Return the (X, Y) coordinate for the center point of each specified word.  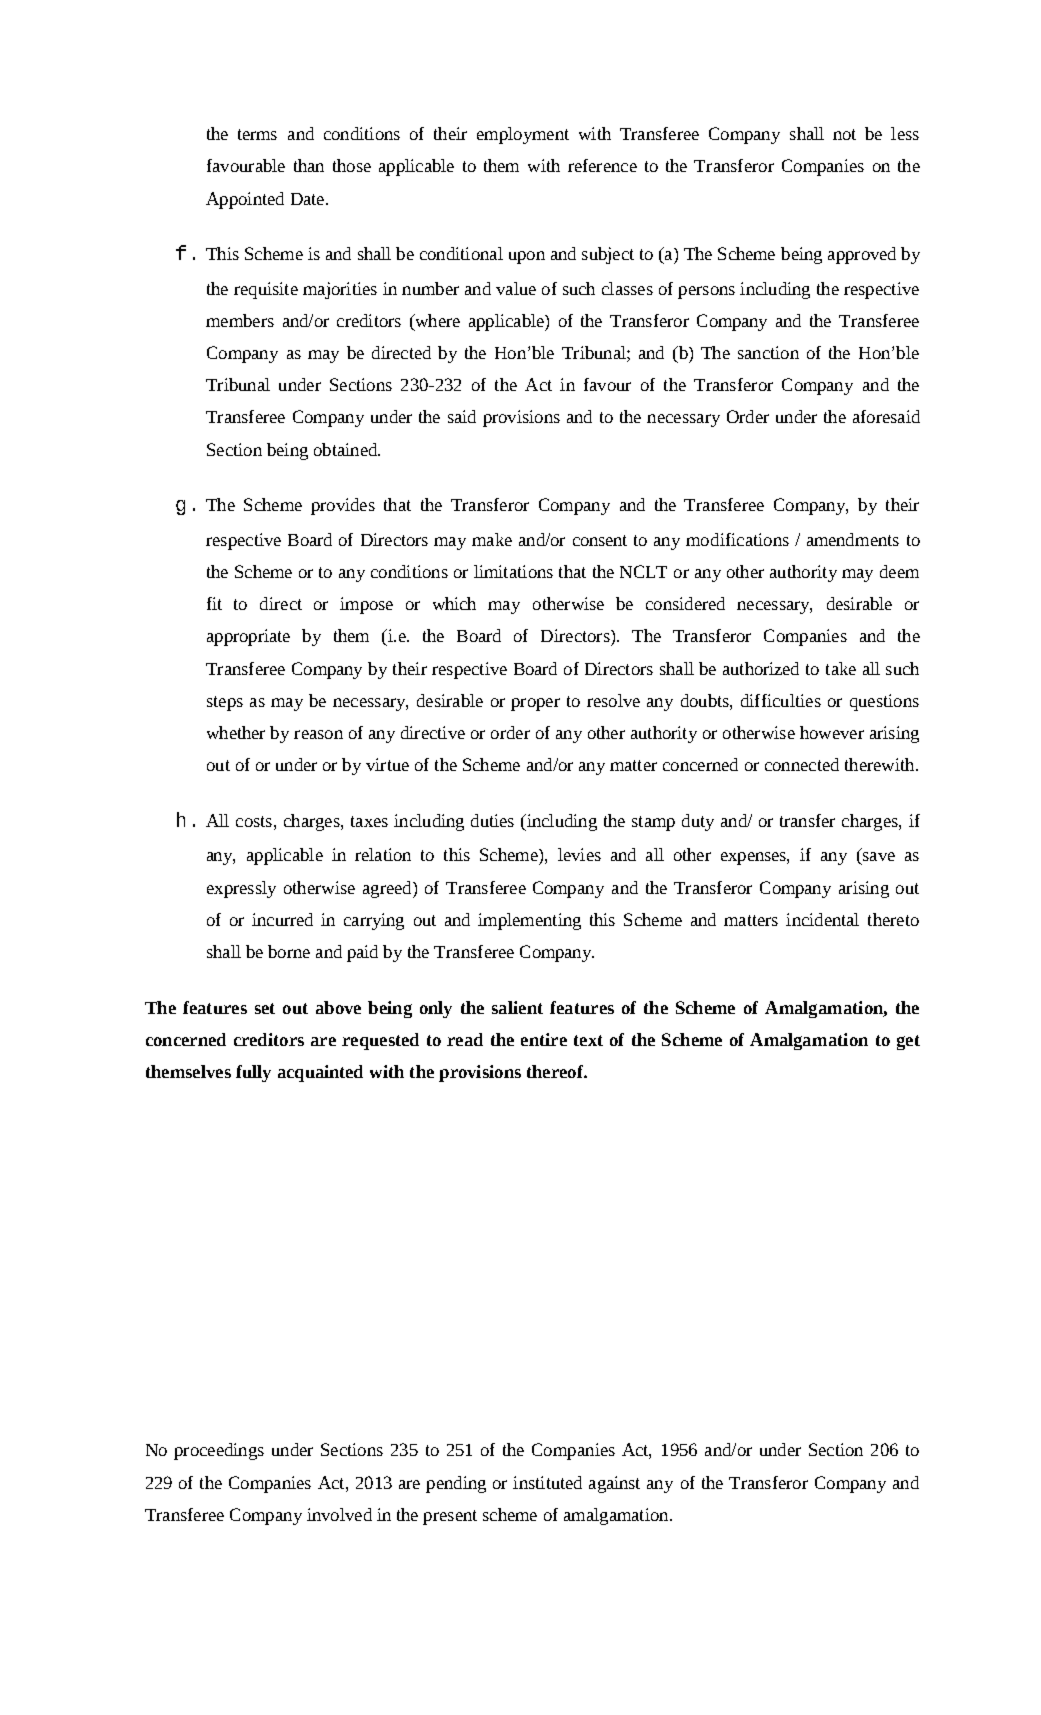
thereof (556, 1071)
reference (602, 165)
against (614, 1484)
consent (600, 540)
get (908, 1042)
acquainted (320, 1073)
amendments (853, 539)
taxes (369, 821)
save (877, 858)
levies (579, 854)
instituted (547, 1482)
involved (339, 1514)
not (844, 134)
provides (343, 506)
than (309, 165)
